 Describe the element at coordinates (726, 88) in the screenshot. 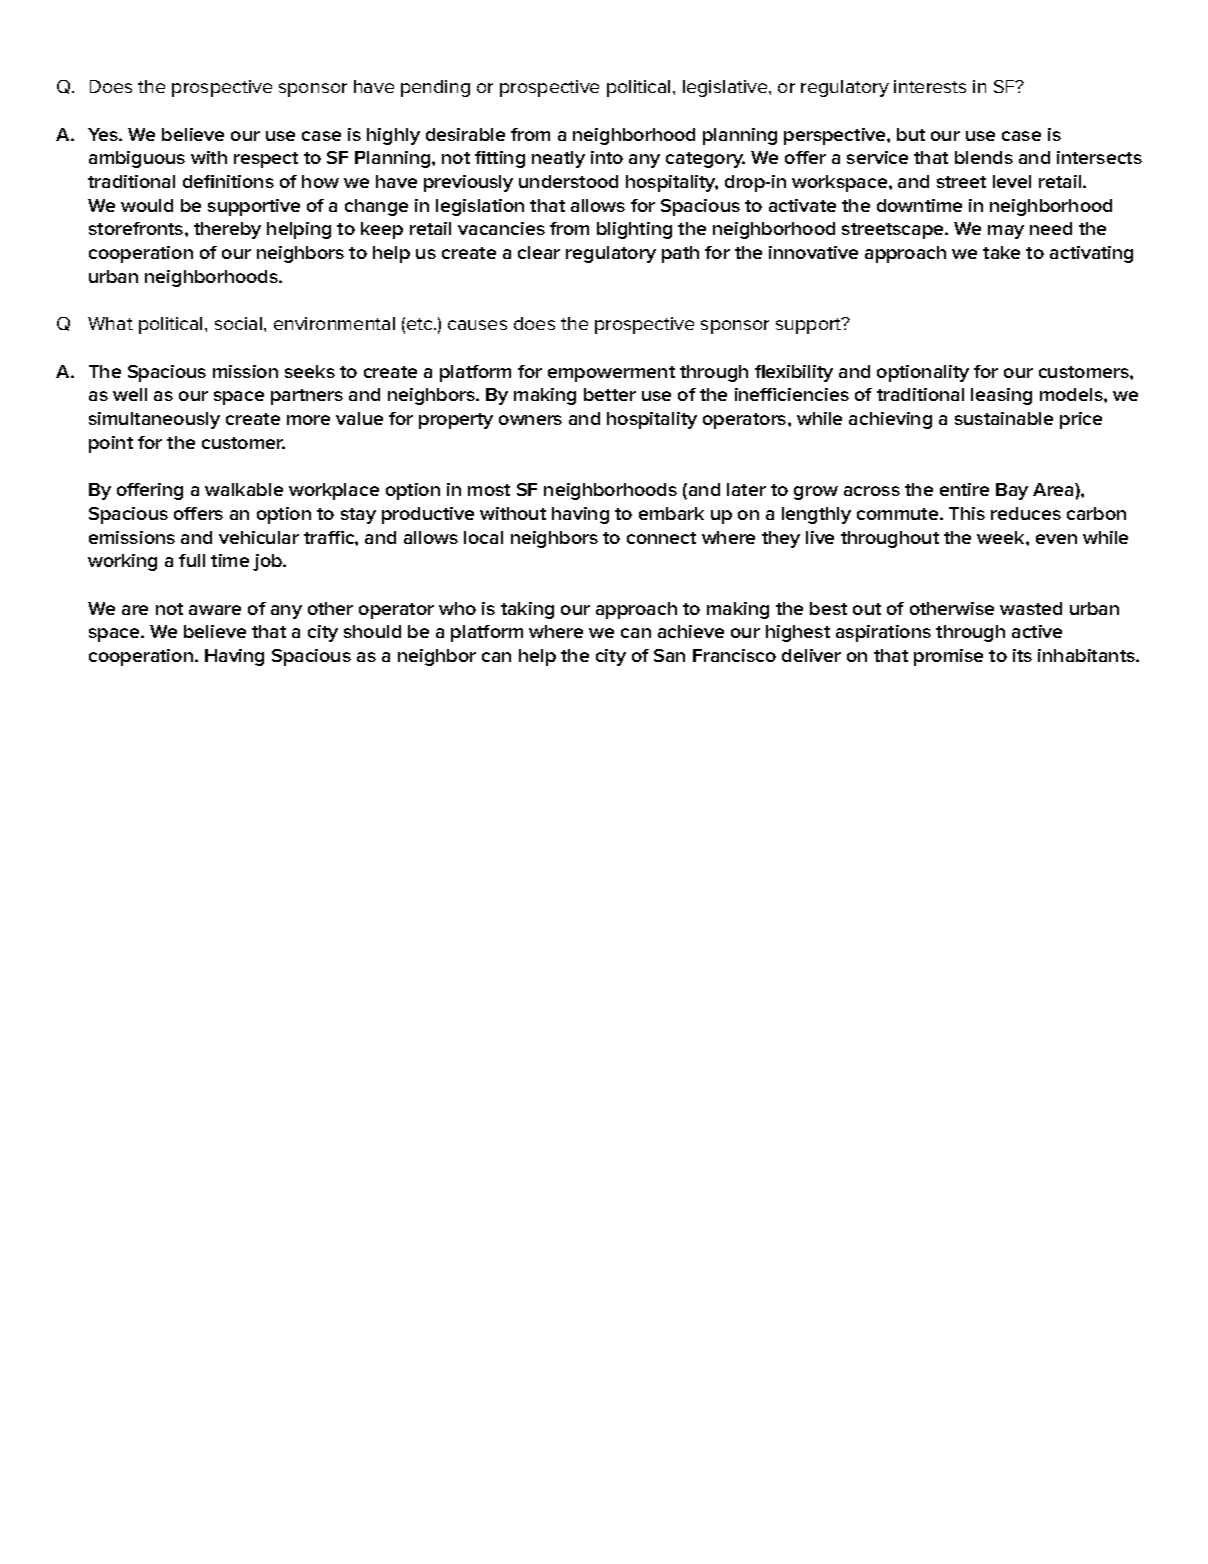

I see `legislative` at that location.
